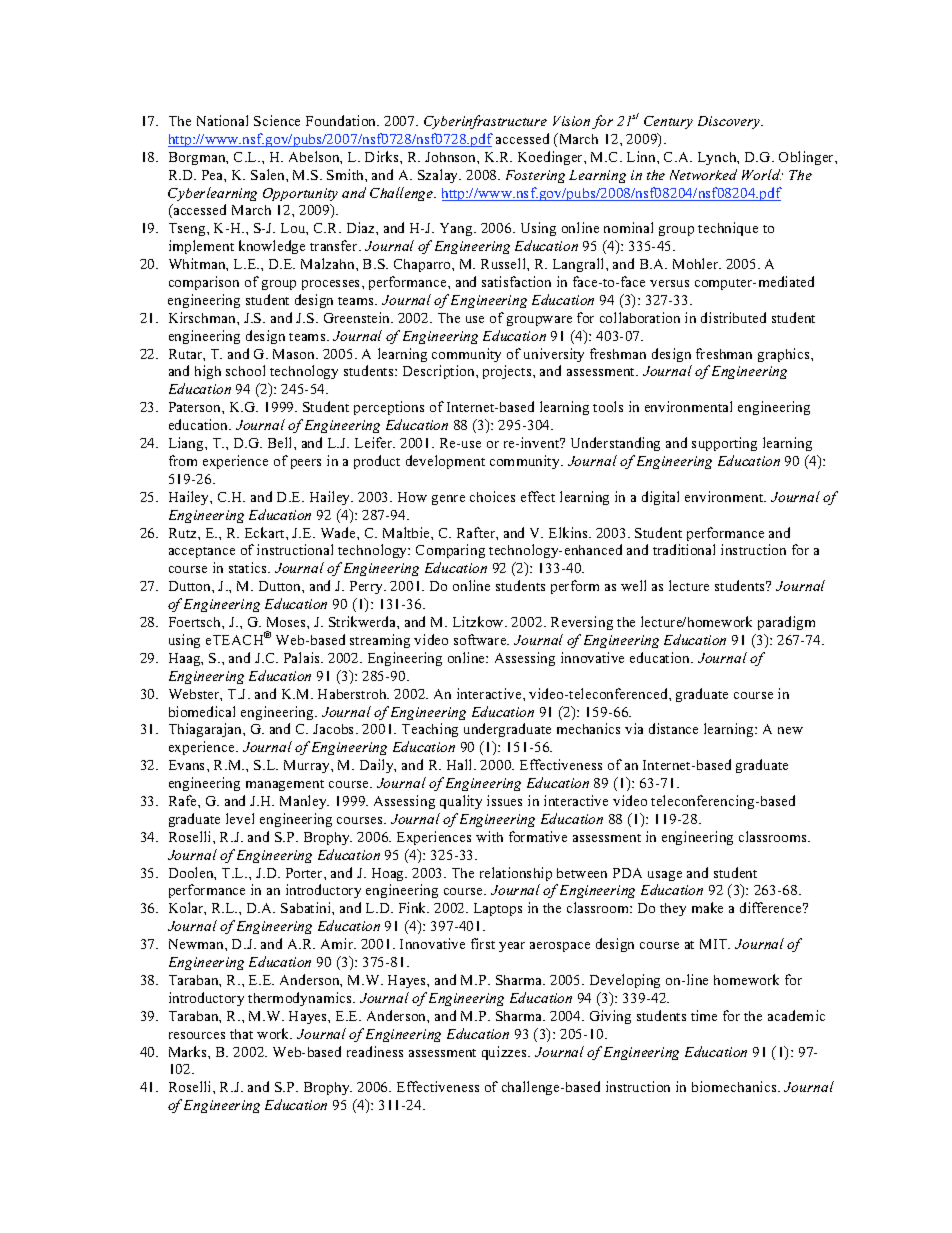  Describe the element at coordinates (704, 1015) in the screenshot. I see `time` at that location.
